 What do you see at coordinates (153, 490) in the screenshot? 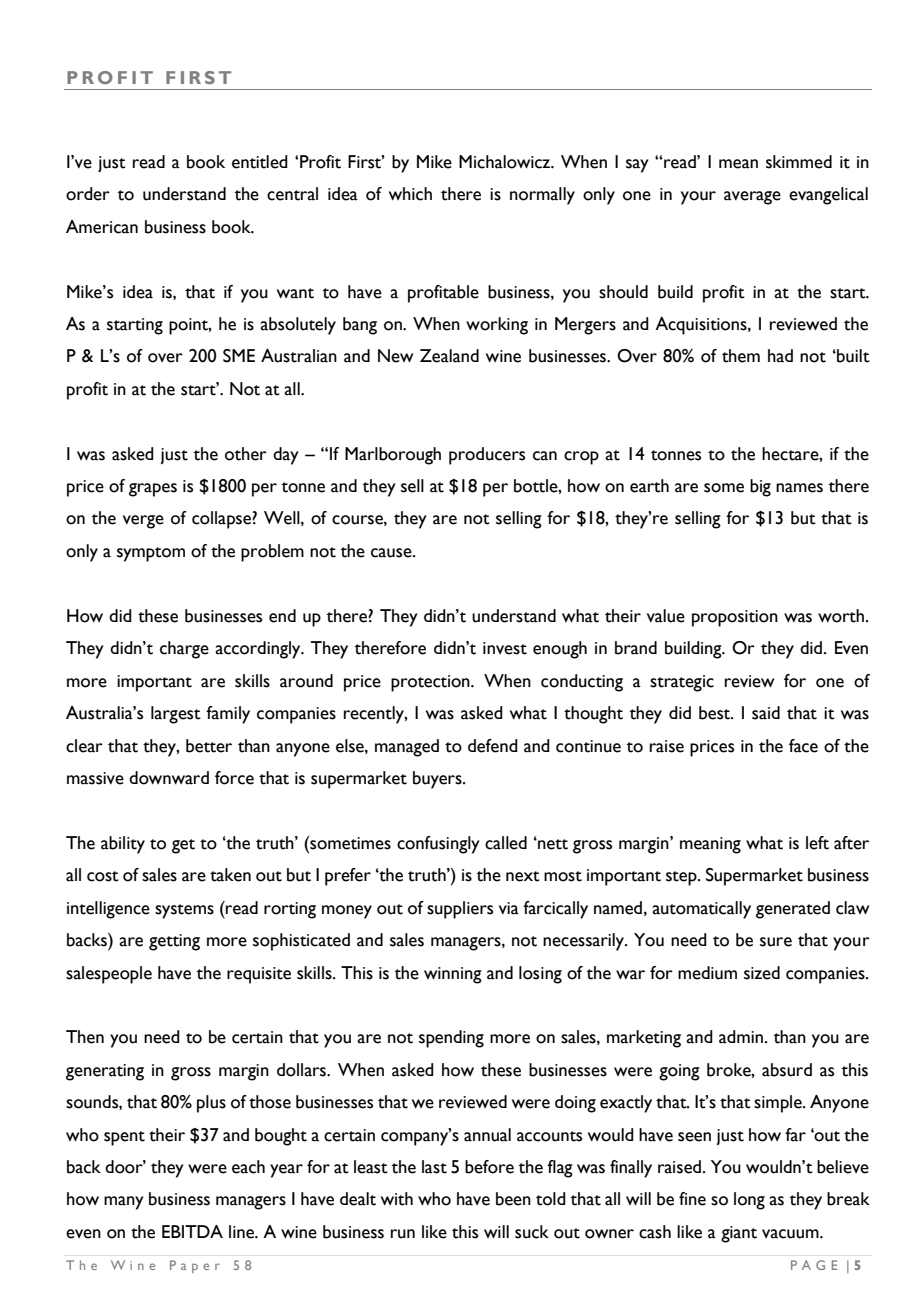
I see `grapes` at bounding box center [153, 490].
